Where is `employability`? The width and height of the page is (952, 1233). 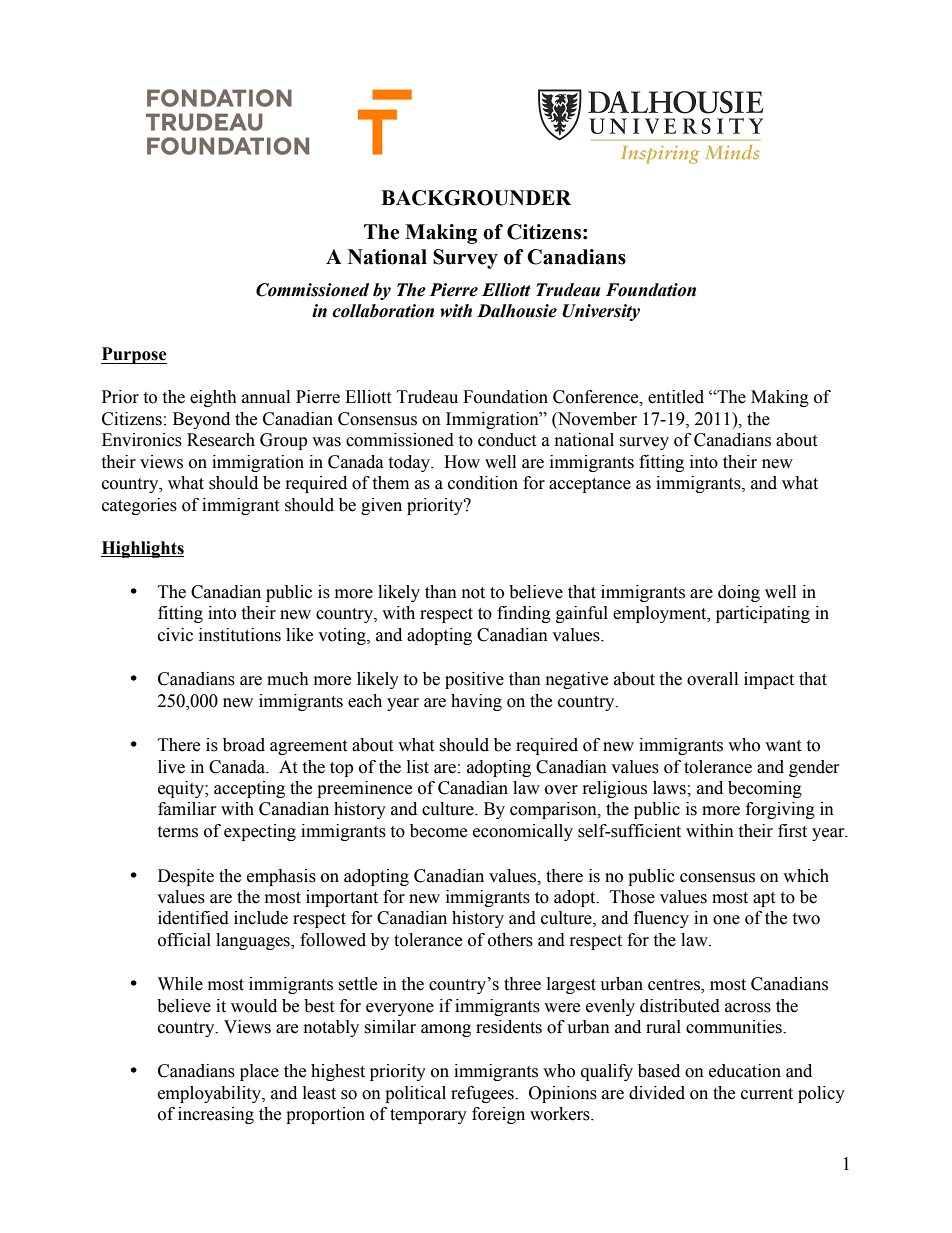
employability is located at coordinates (210, 1094).
